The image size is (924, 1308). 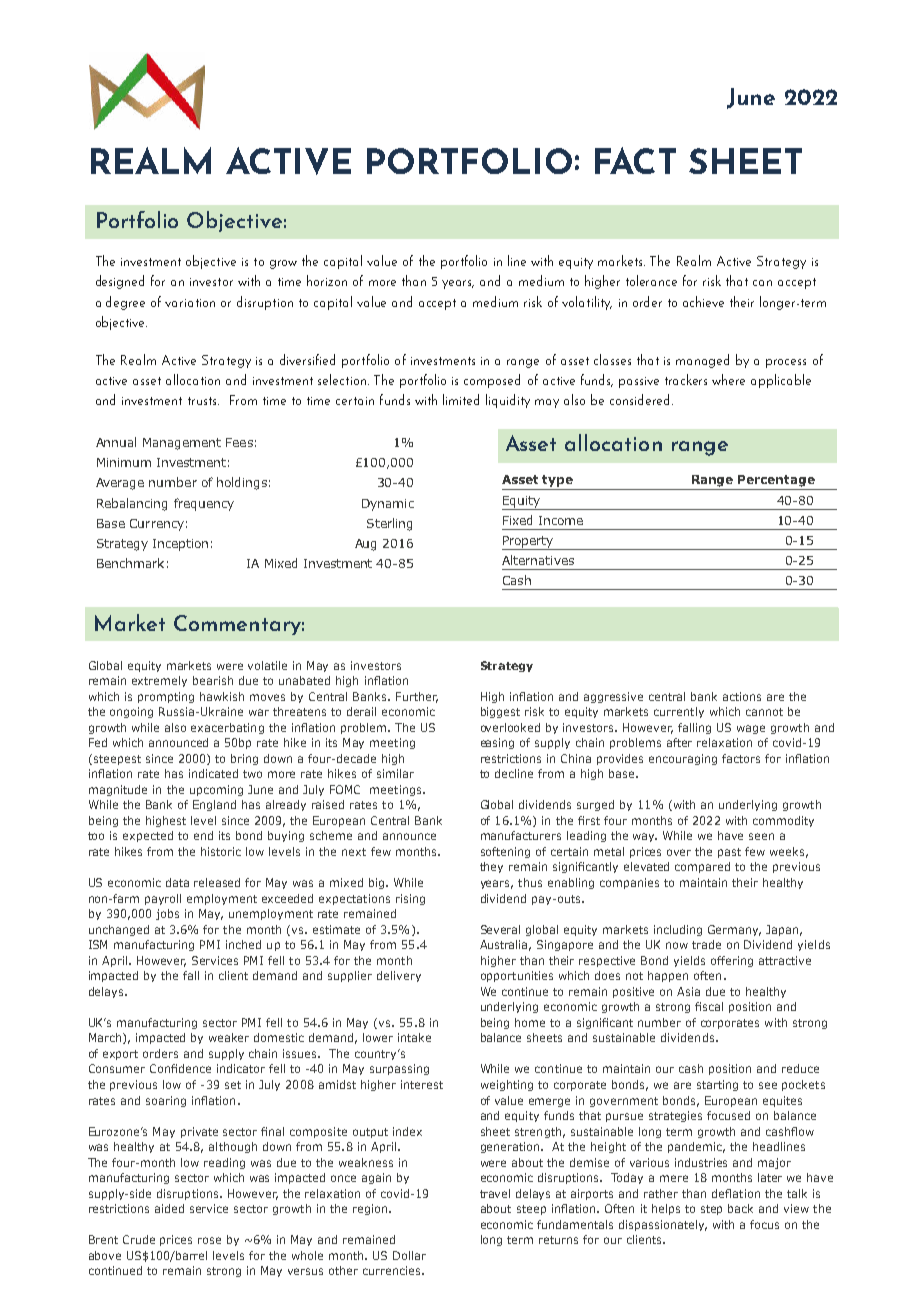 What do you see at coordinates (500, 929) in the page?
I see `Several` at bounding box center [500, 929].
